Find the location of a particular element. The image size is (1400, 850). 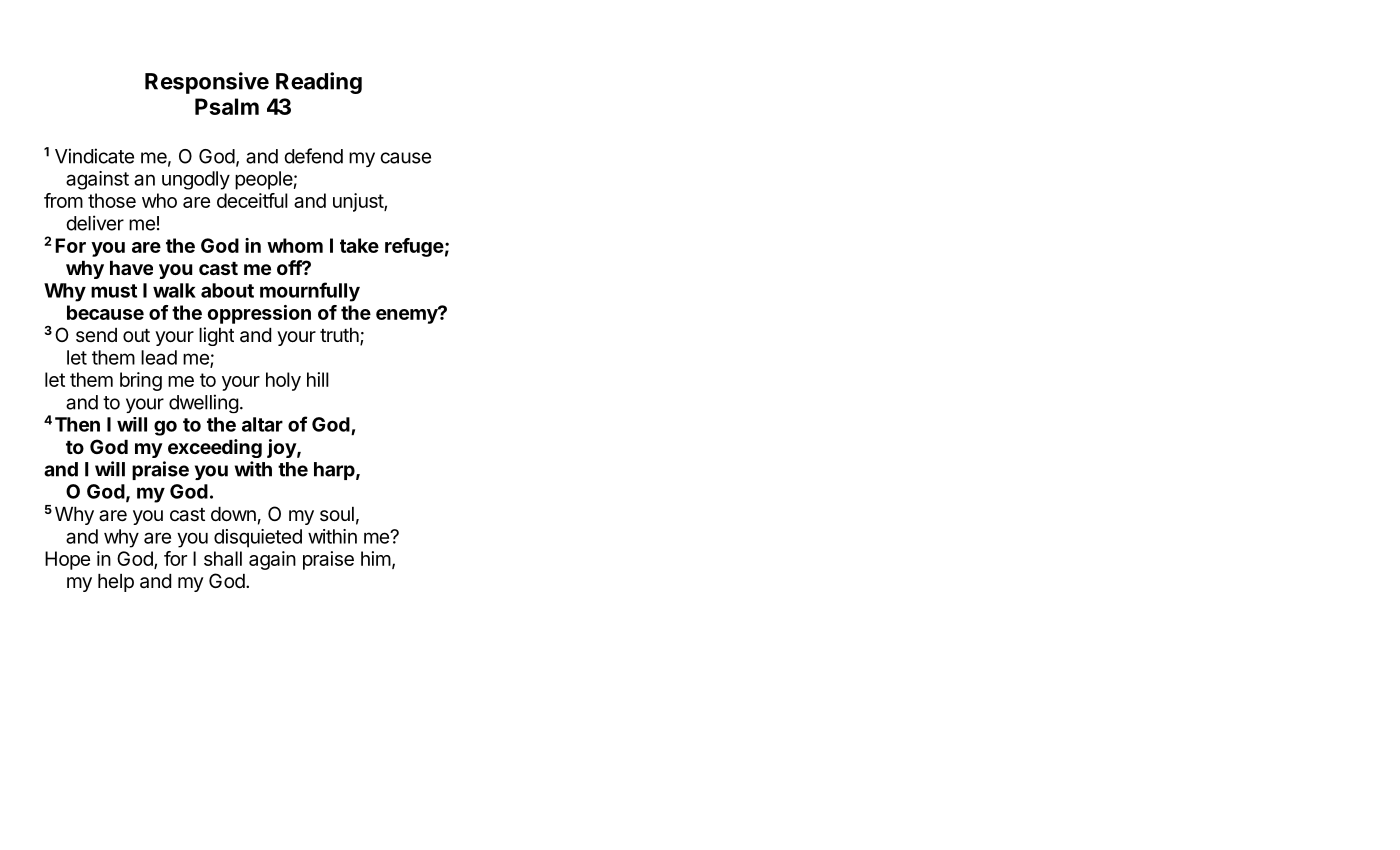

shall is located at coordinates (223, 558).
